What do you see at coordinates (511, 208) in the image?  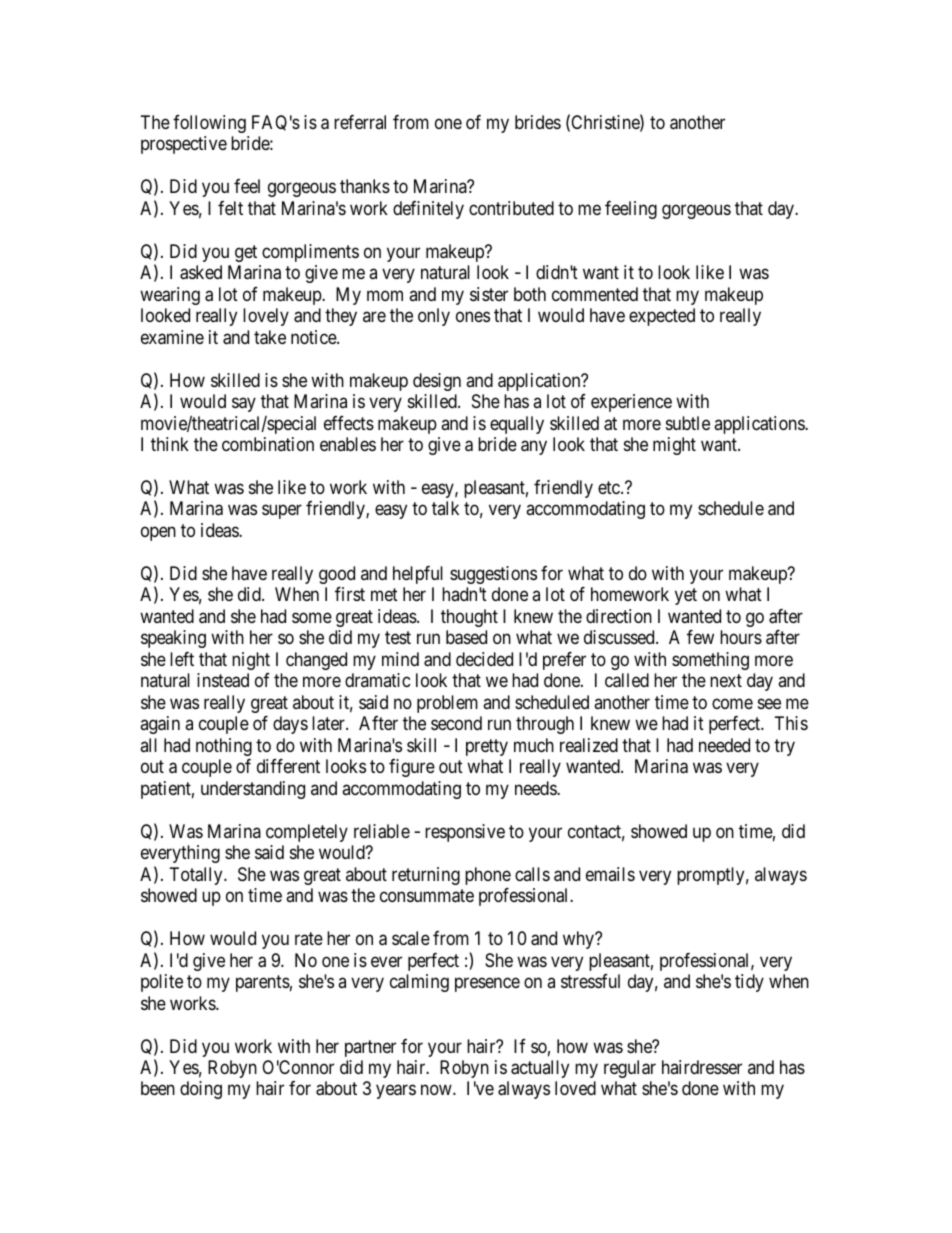 I see `contributed` at bounding box center [511, 208].
